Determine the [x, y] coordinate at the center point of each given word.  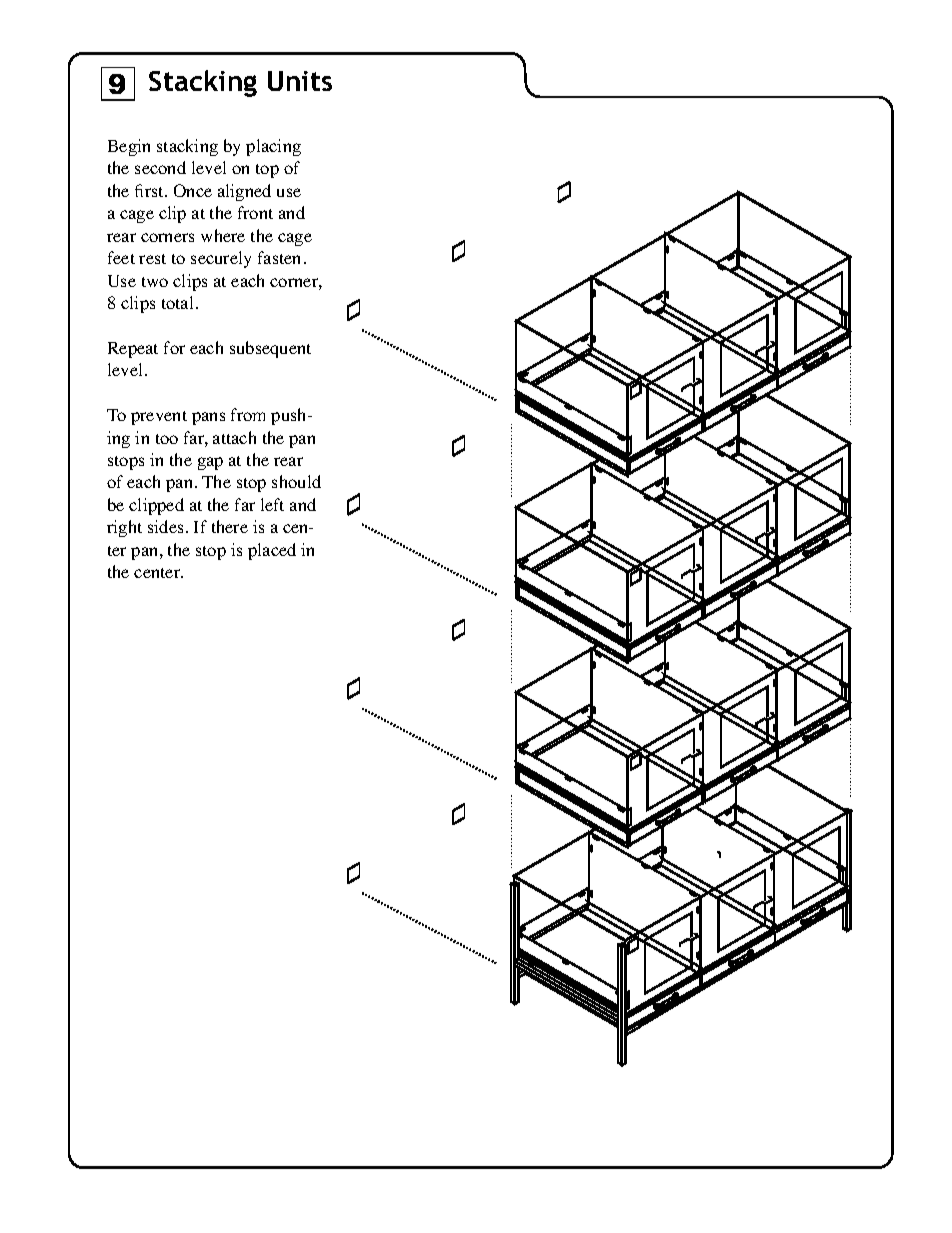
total [179, 302]
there [230, 526]
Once [193, 190]
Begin [129, 147]
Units [300, 81]
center [158, 573]
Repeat [133, 350]
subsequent [270, 349]
